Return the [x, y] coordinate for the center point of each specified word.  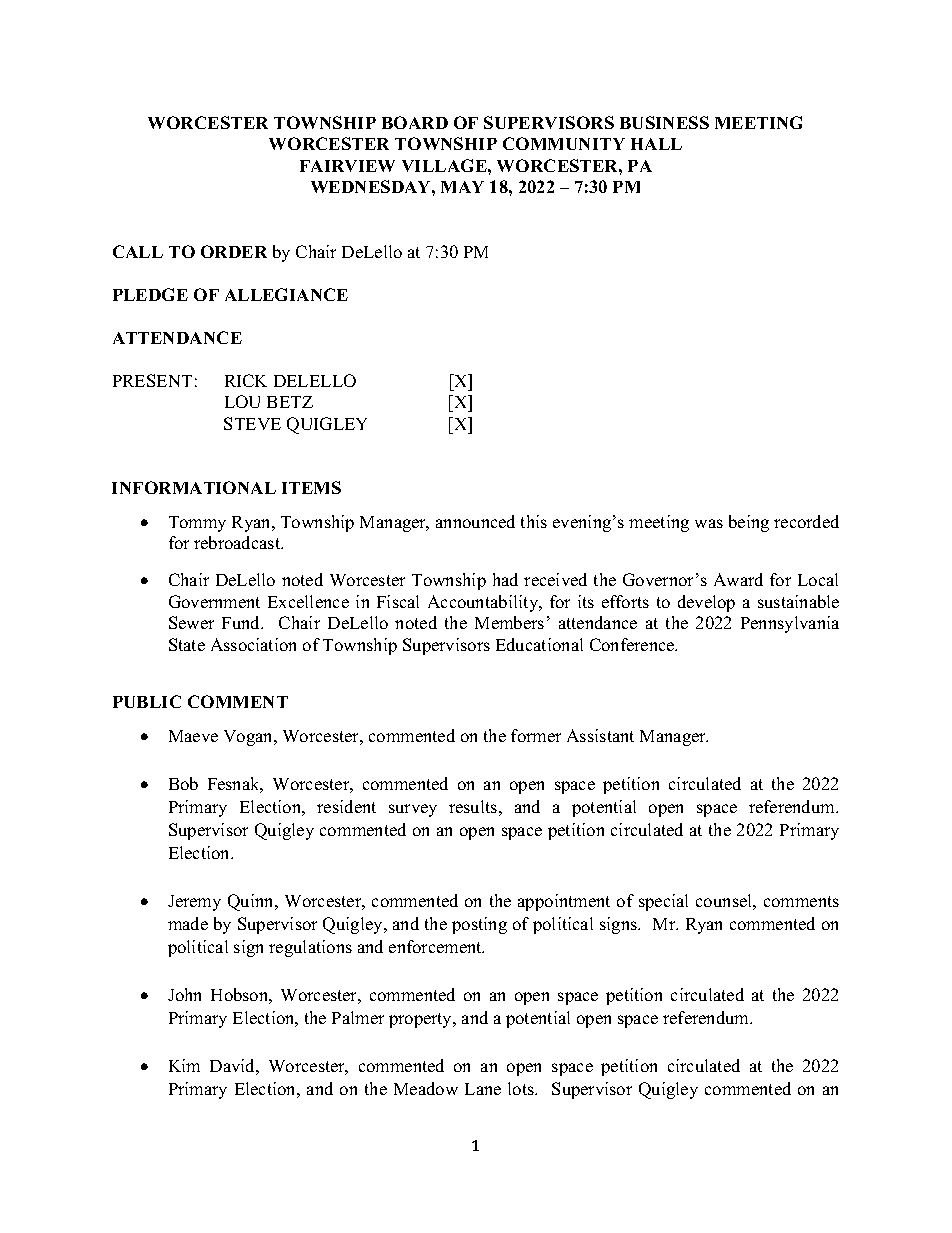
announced [475, 521]
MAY [462, 187]
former [536, 735]
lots [522, 1088]
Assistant [600, 735]
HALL [656, 144]
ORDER [234, 251]
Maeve [193, 736]
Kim [184, 1065]
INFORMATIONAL [194, 487]
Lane [483, 1089]
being [749, 523]
